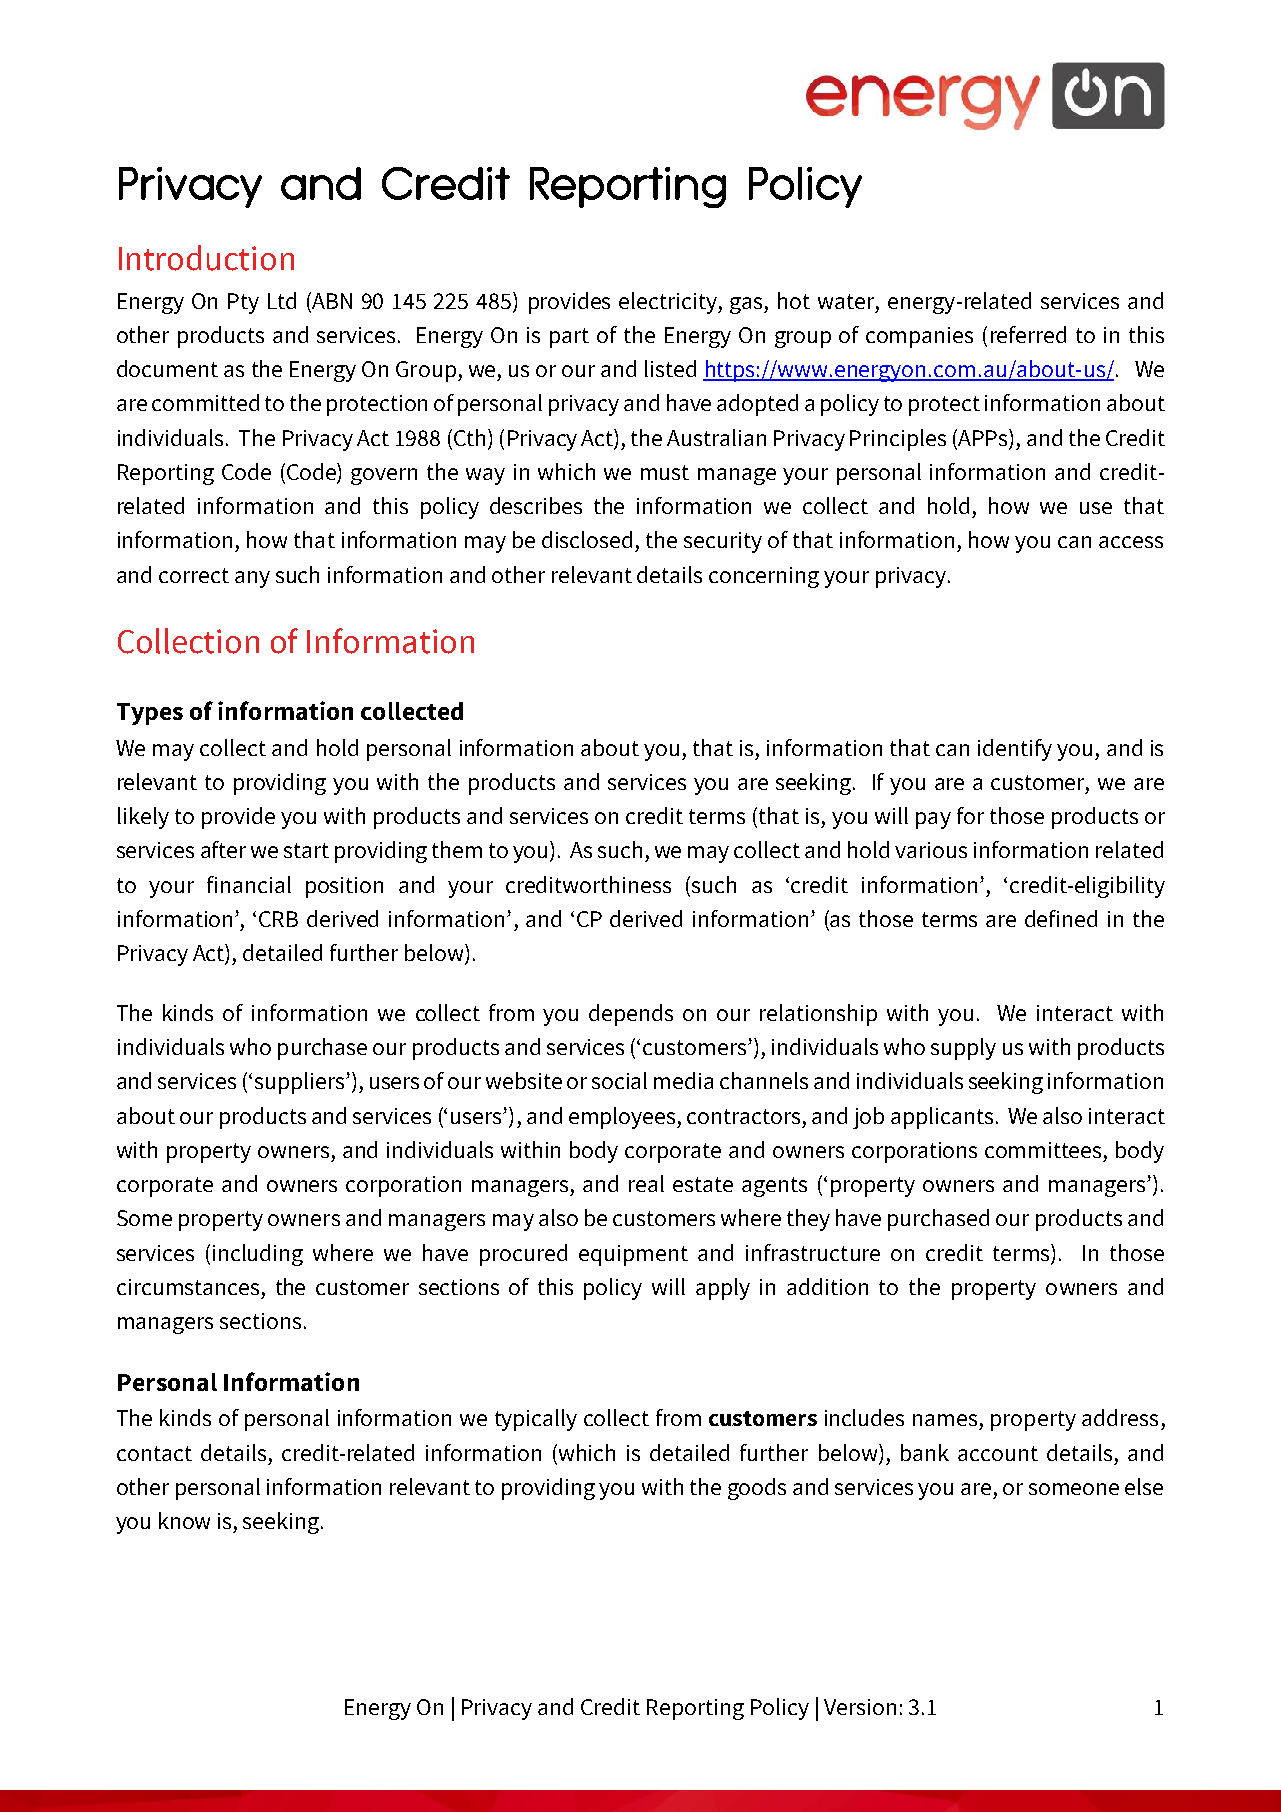  I want to click on part, so click(569, 338).
